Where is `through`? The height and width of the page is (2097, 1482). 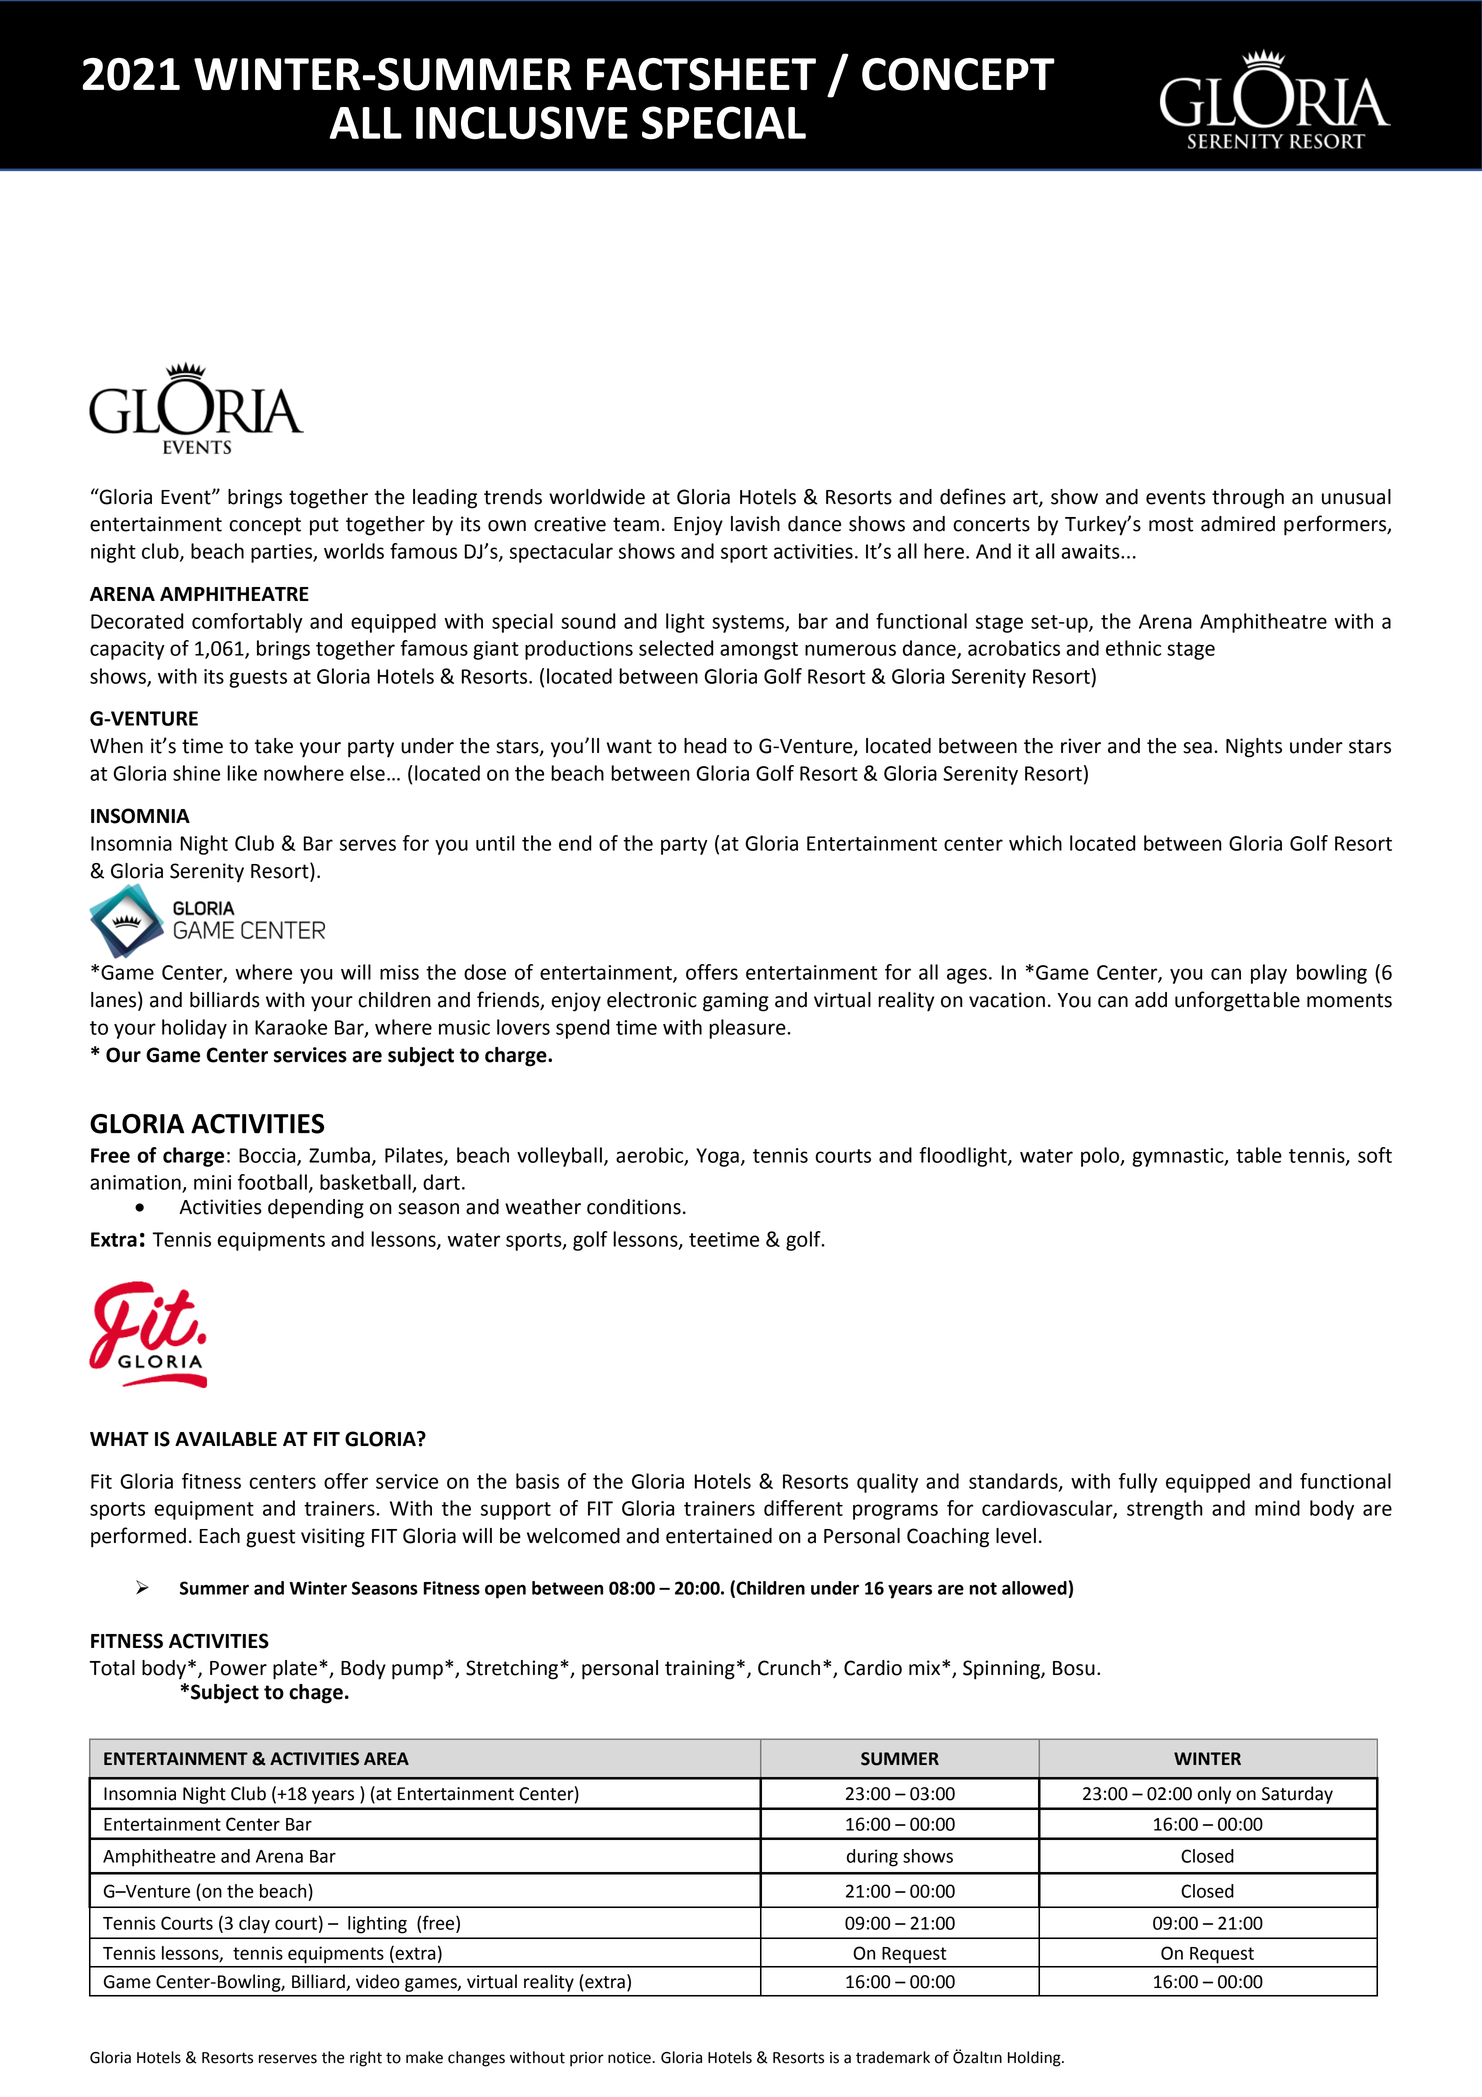
through is located at coordinates (1248, 499).
